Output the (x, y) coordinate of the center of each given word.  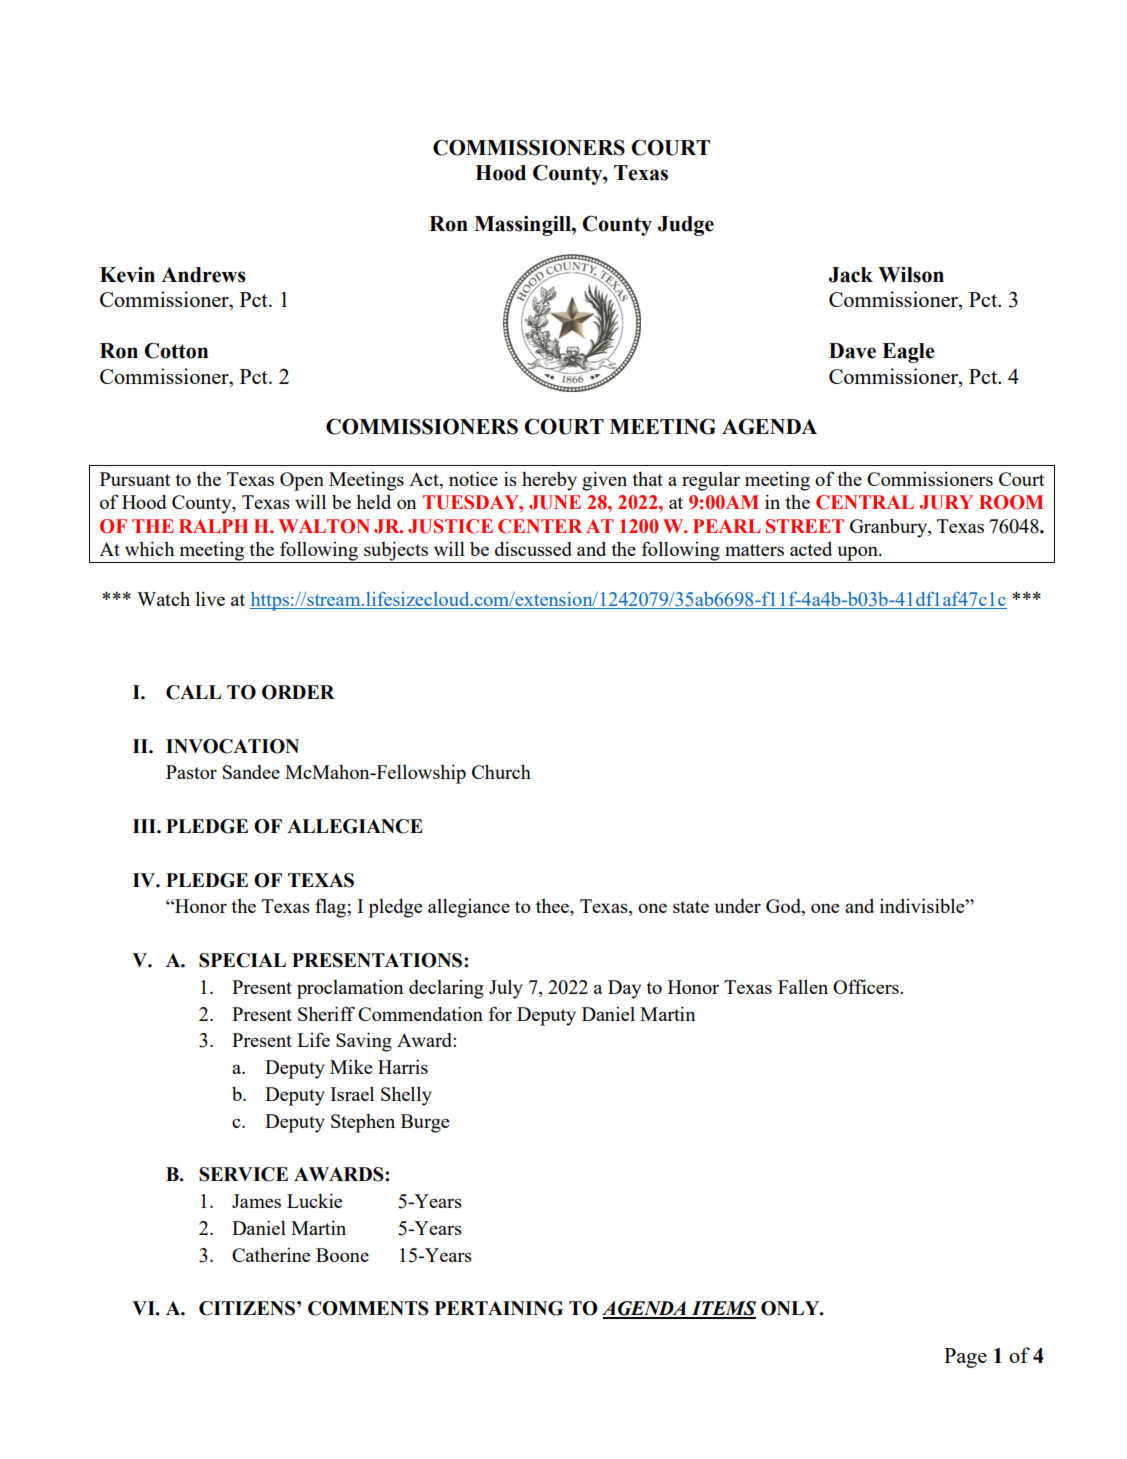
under (738, 906)
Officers (867, 986)
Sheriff (326, 1013)
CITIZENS (247, 1308)
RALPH (213, 526)
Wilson (911, 275)
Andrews (203, 275)
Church (501, 771)
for (500, 1013)
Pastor (191, 772)
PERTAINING (499, 1308)
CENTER (540, 526)
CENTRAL (865, 502)
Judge (686, 226)
